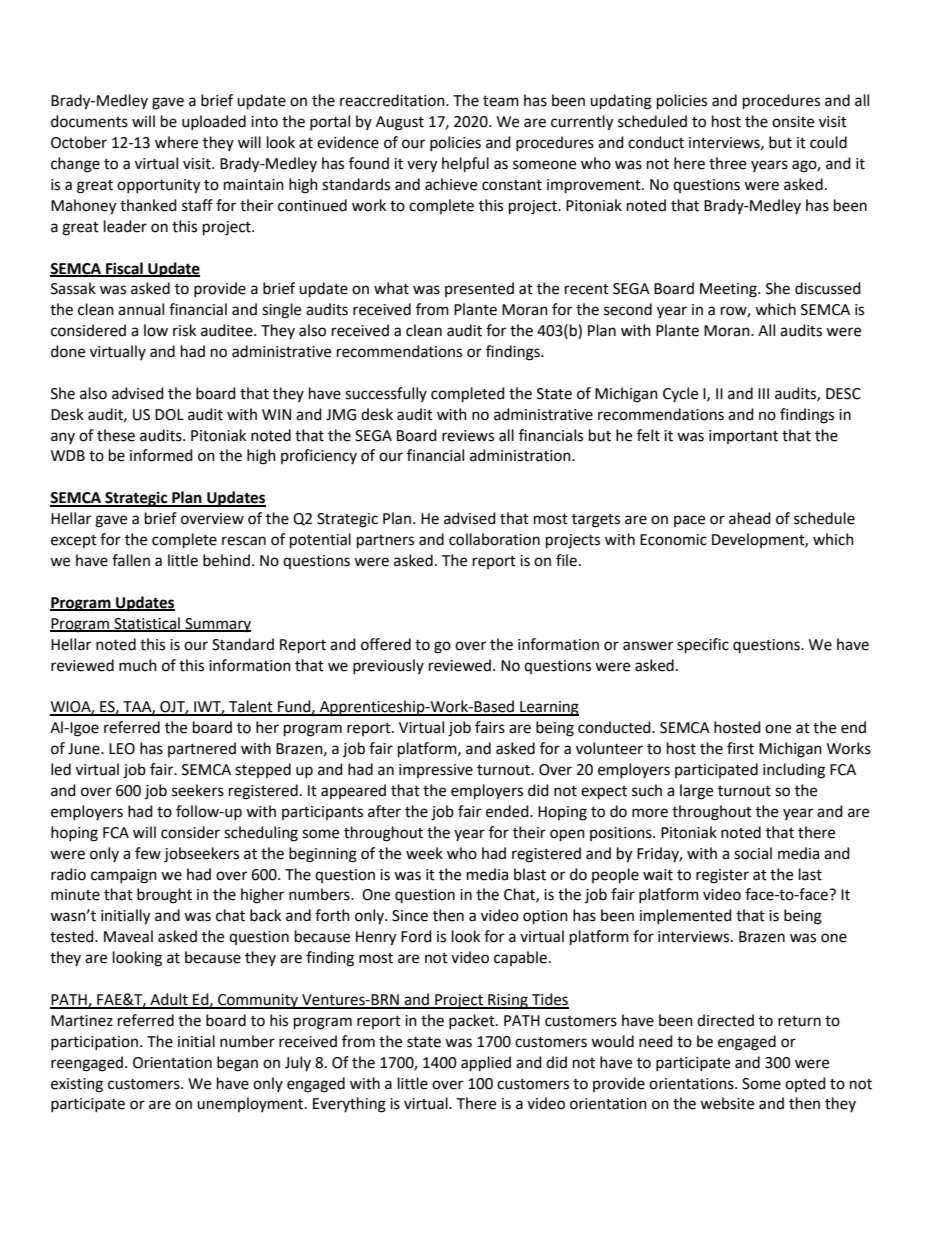 This screenshot has height=1233, width=952. Describe the element at coordinates (386, 644) in the screenshot. I see `offered` at that location.
